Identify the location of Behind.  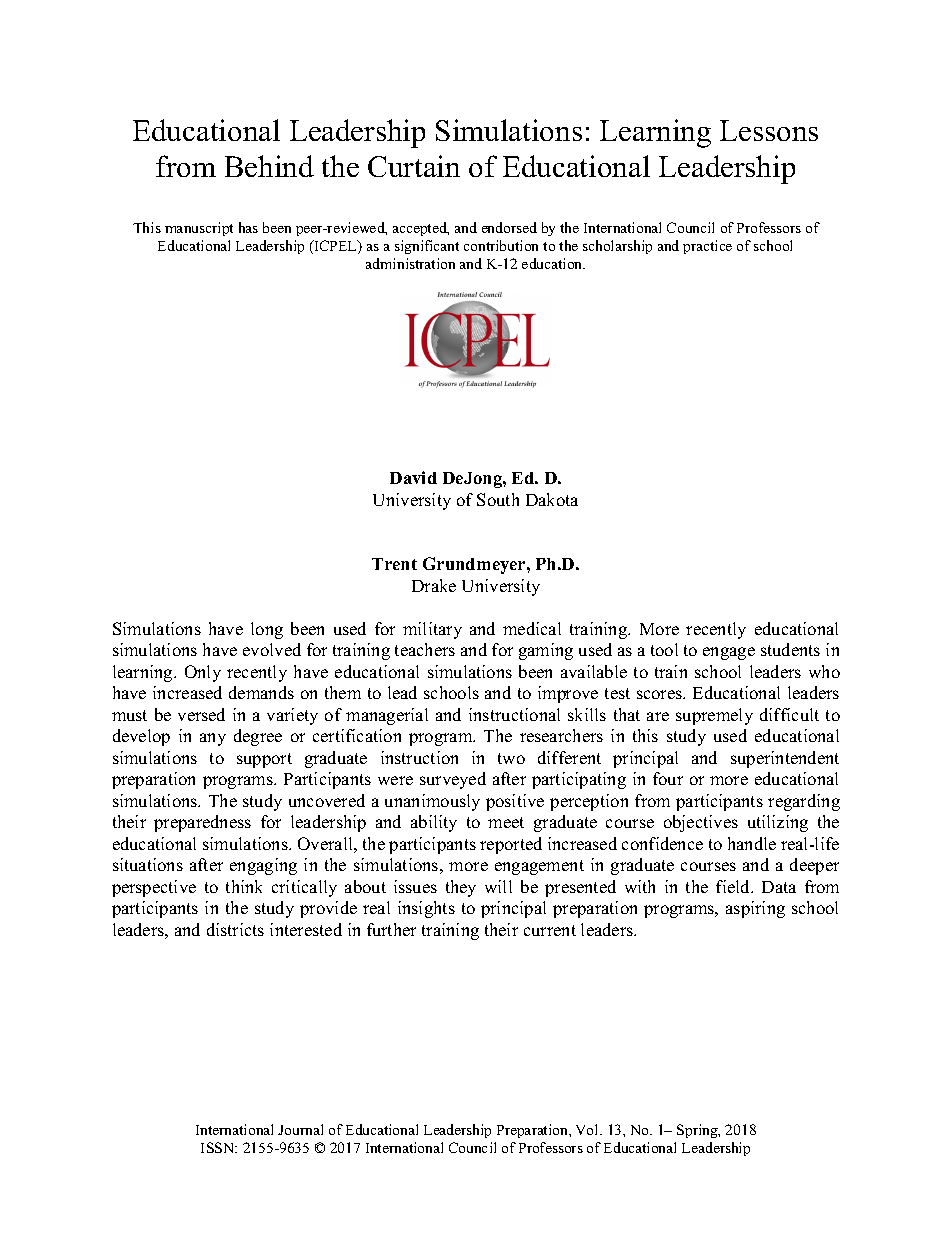
(269, 166).
